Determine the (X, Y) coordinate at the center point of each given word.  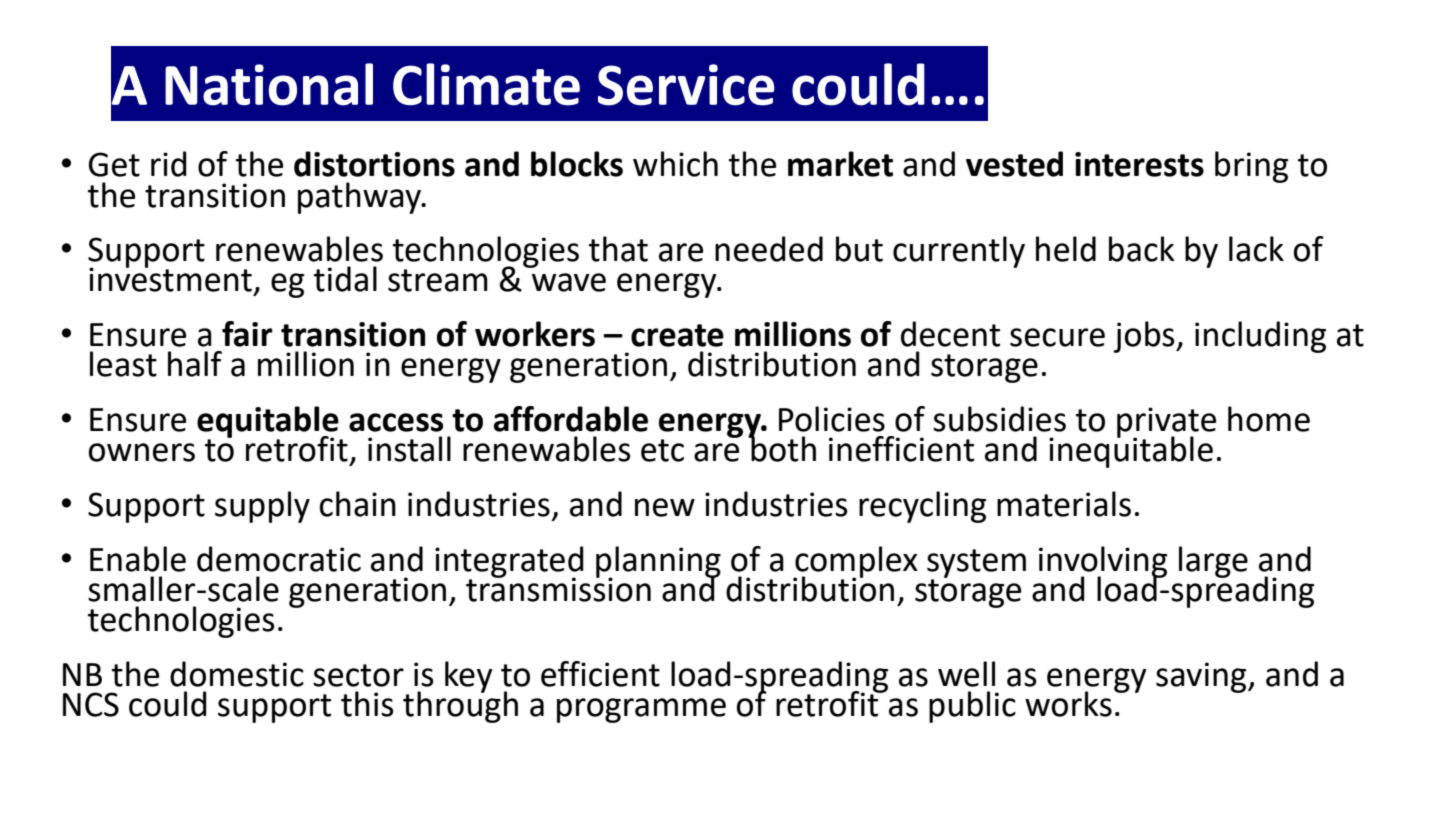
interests (1139, 164)
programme (641, 710)
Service (686, 85)
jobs (1145, 337)
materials (1064, 504)
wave (569, 282)
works (1068, 704)
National (269, 84)
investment (170, 278)
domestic (237, 674)
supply (262, 507)
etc (662, 450)
